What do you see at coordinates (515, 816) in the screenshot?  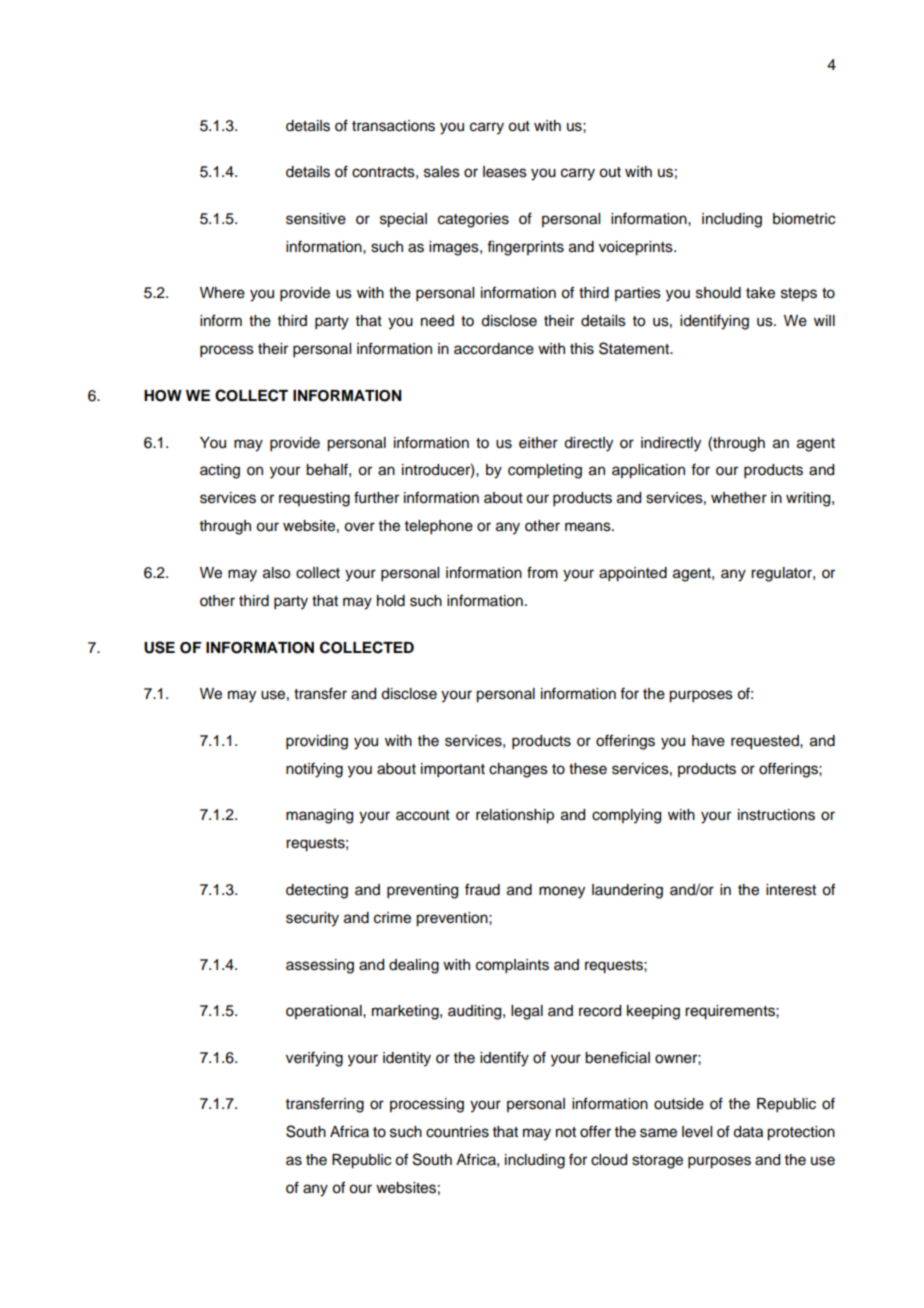 I see `relationship` at bounding box center [515, 816].
